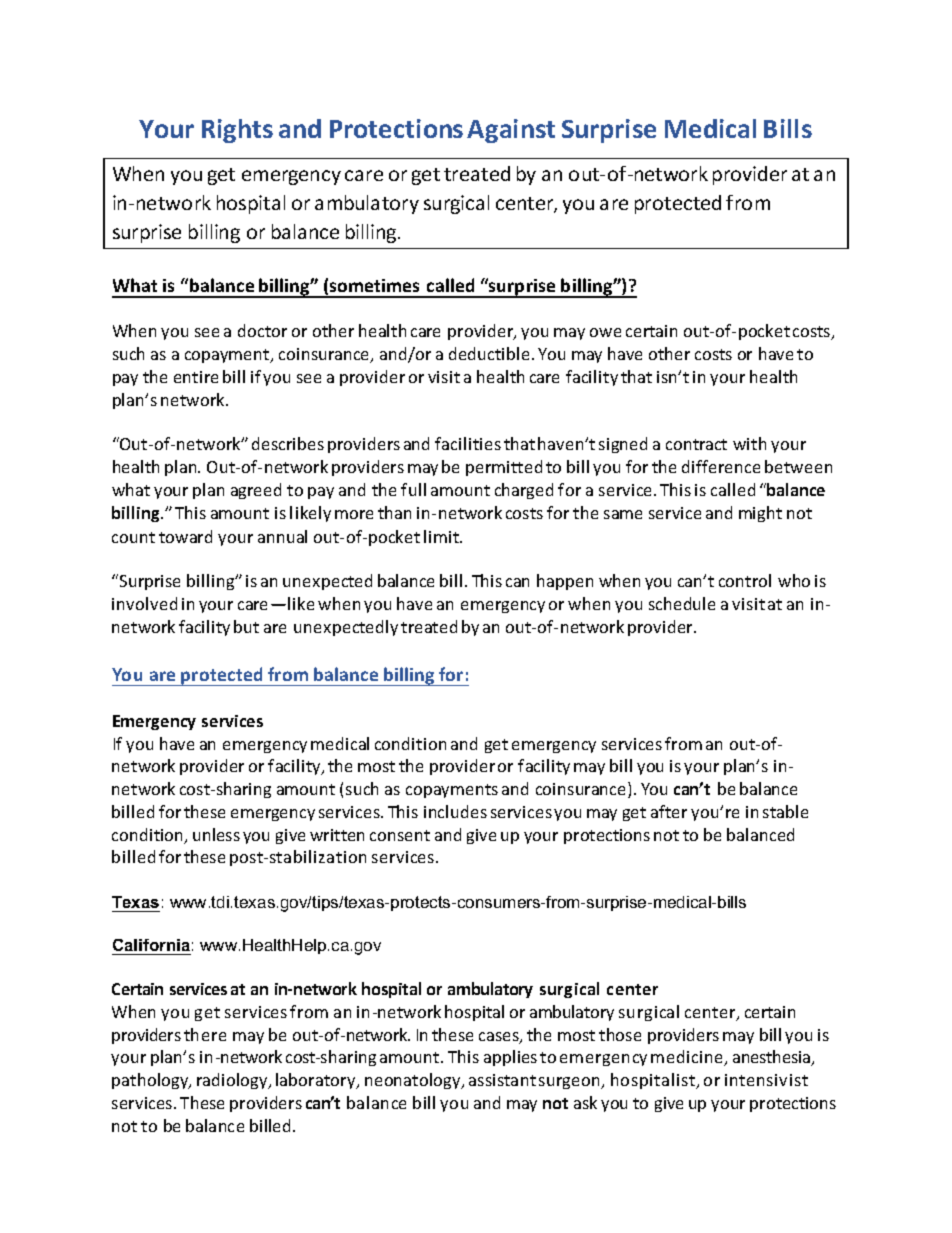 This screenshot has width=952, height=1233. Describe the element at coordinates (669, 811) in the screenshot. I see `after` at that location.
